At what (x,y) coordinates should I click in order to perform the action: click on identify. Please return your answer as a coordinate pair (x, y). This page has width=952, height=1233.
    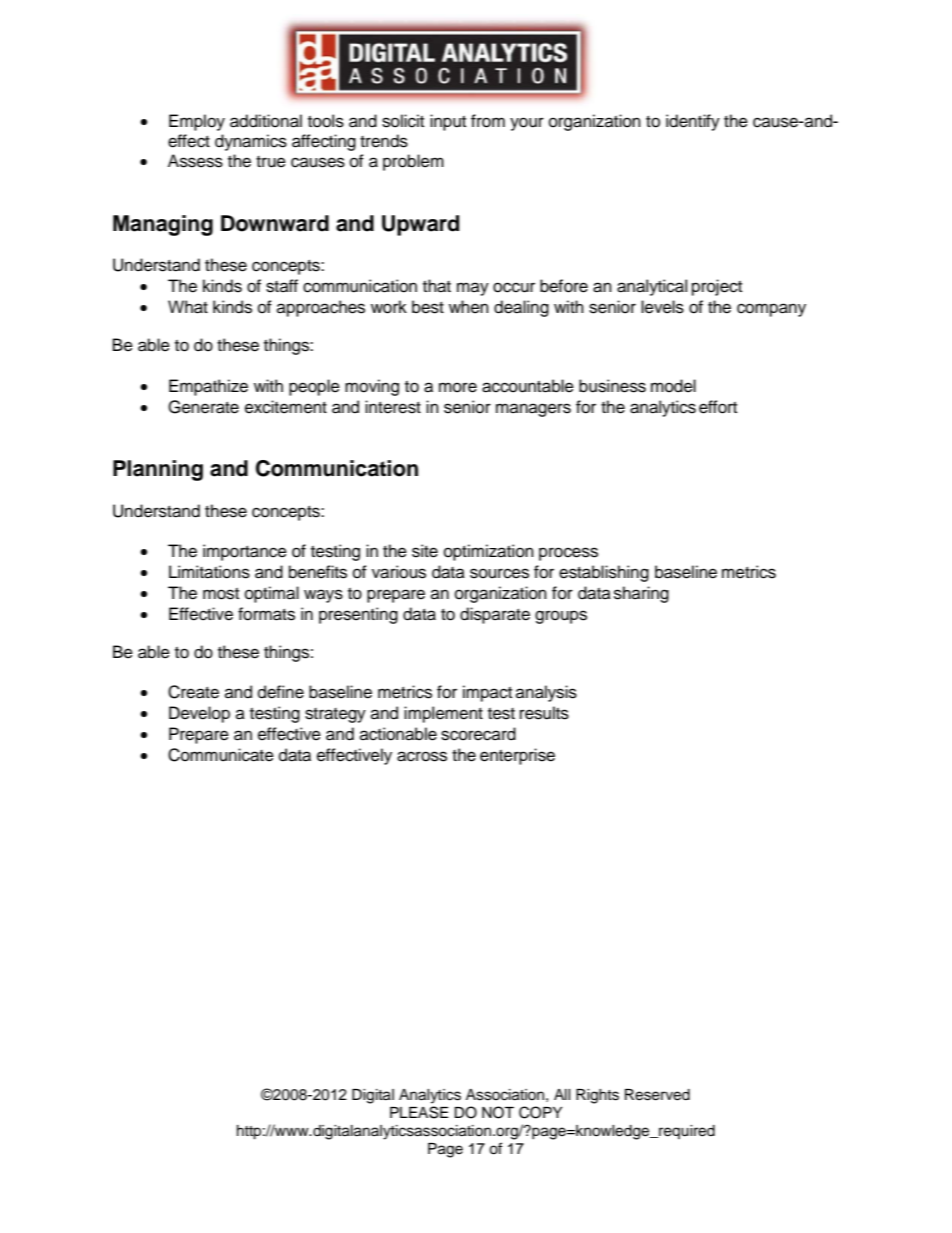
    Looking at the image, I should click on (693, 122).
